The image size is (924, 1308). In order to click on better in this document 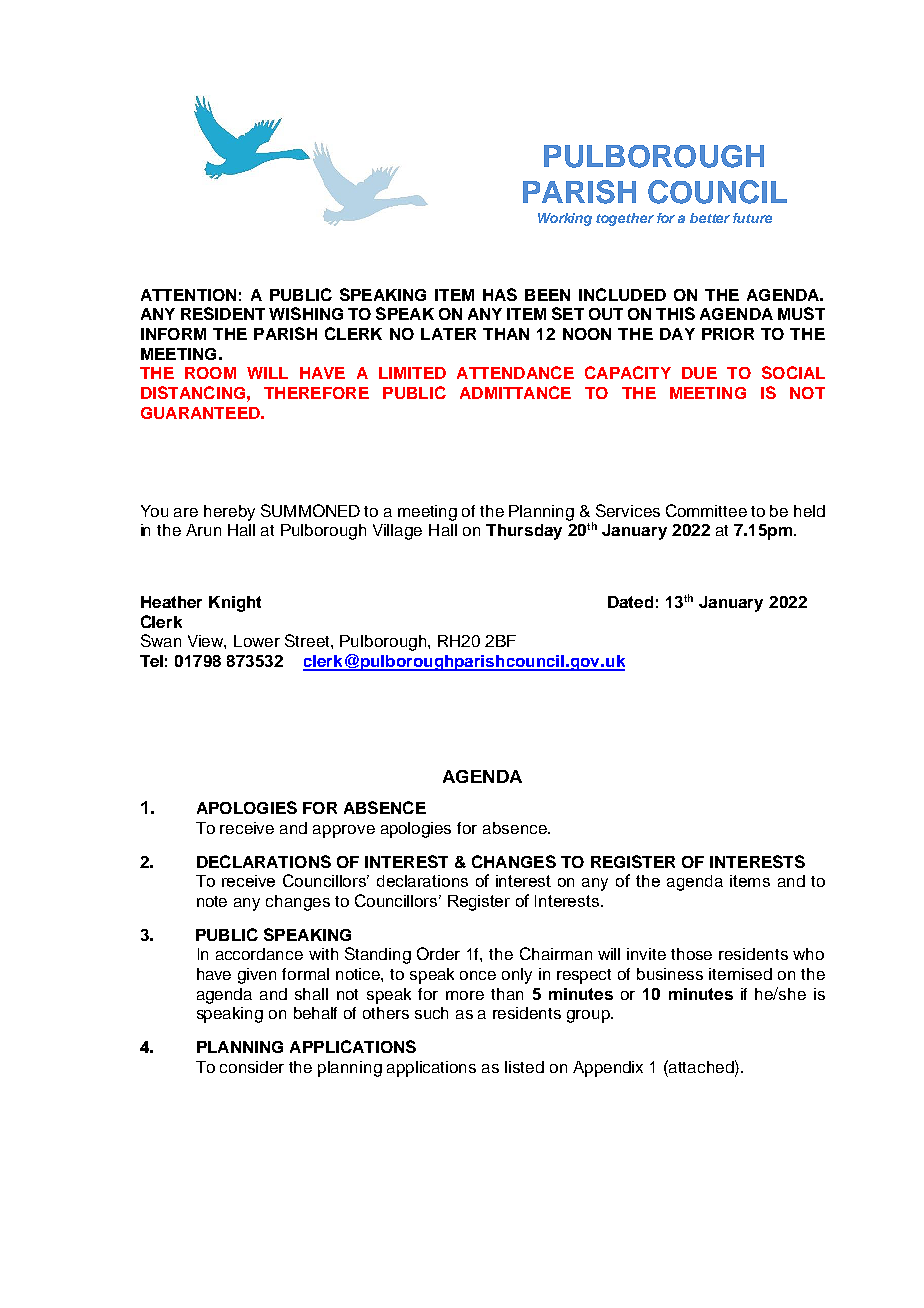, I will do `click(710, 218)`.
